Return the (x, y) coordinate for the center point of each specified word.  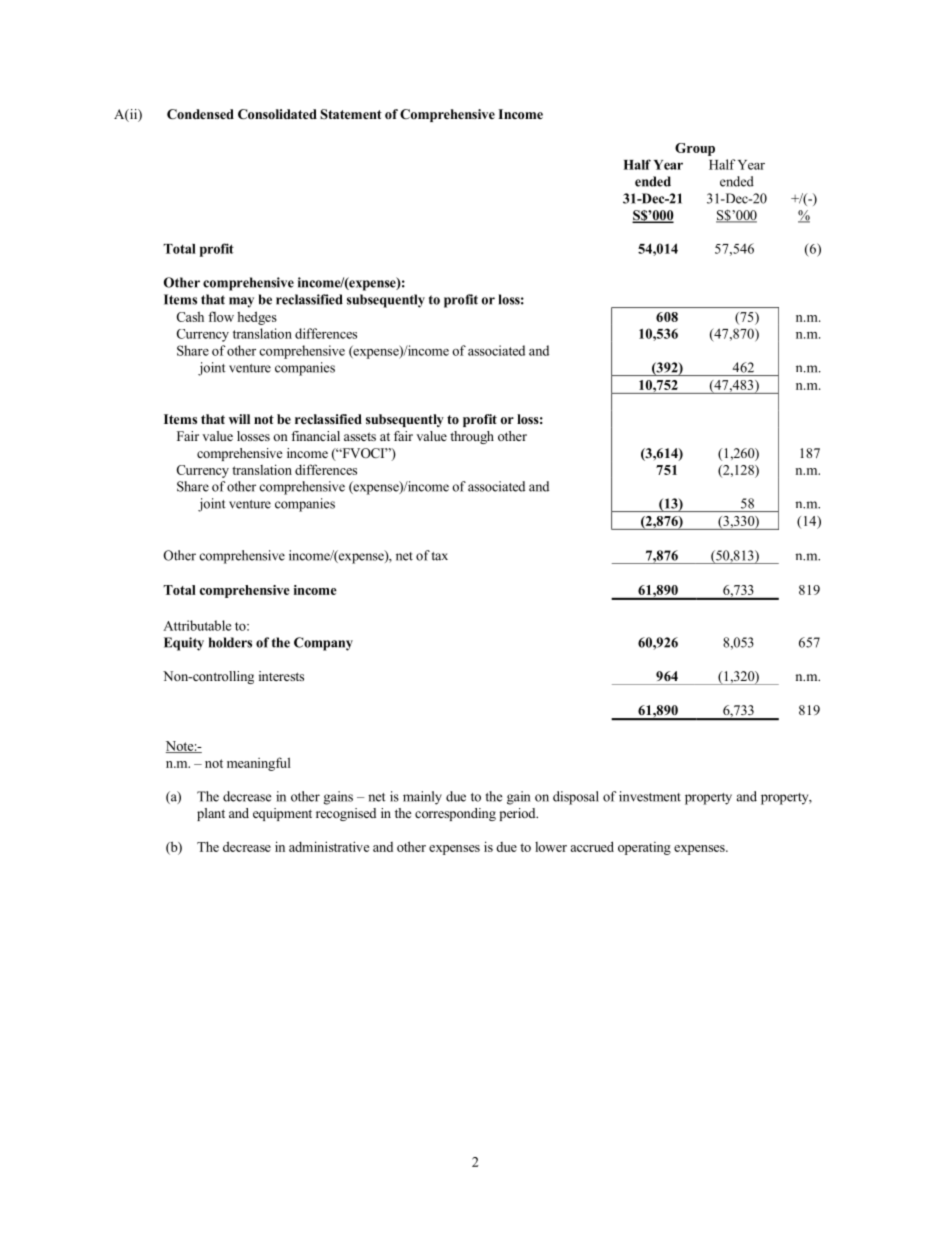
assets (360, 436)
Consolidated (277, 114)
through (472, 437)
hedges (257, 318)
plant (211, 814)
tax (440, 556)
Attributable (197, 625)
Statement (351, 114)
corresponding (455, 814)
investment (650, 796)
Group (695, 149)
